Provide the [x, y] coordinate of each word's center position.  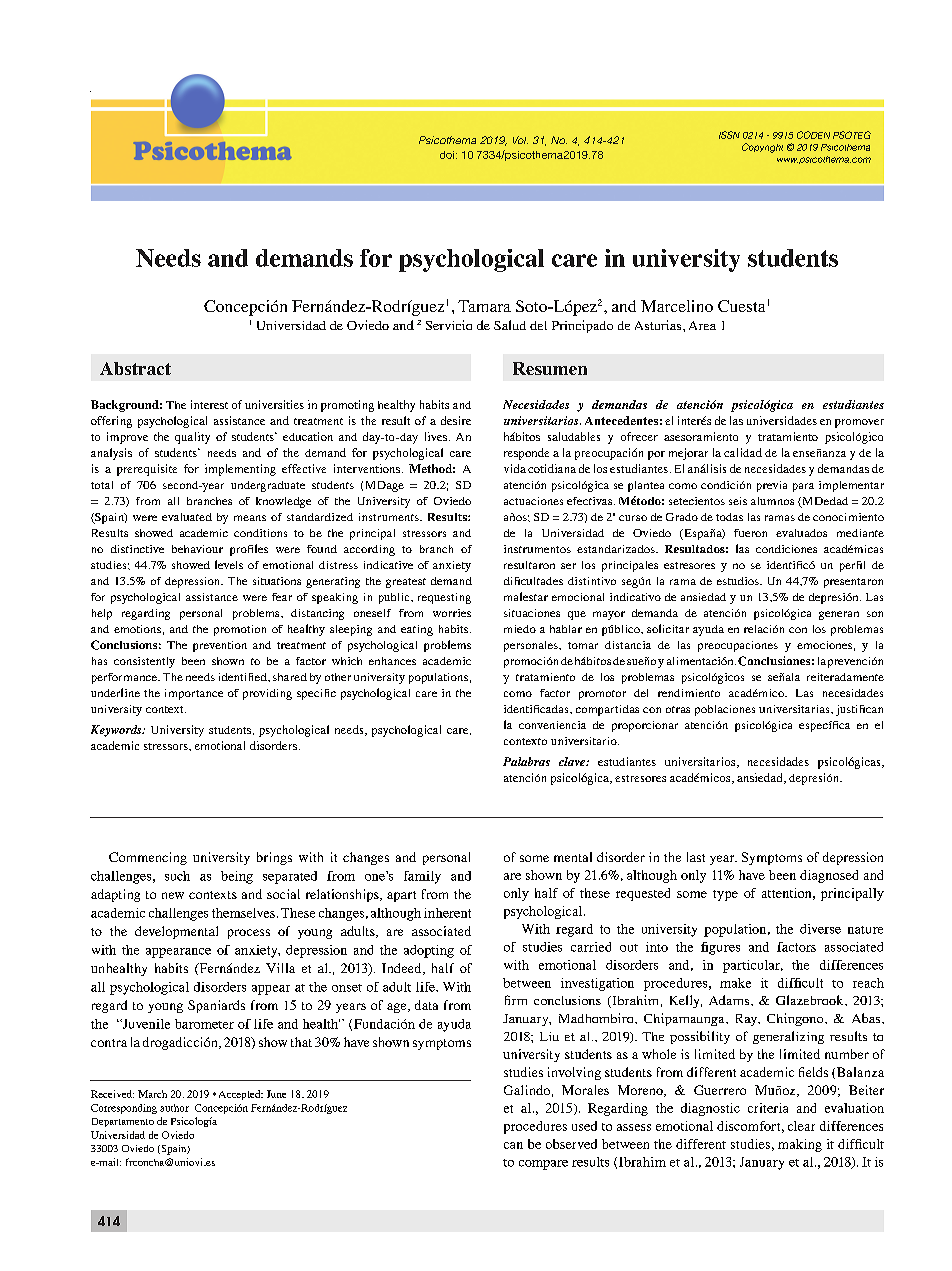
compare [543, 1165]
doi [447, 155]
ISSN [729, 135]
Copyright [762, 148]
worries [452, 613]
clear [801, 1126]
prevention [220, 646]
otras [678, 709]
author [174, 1108]
